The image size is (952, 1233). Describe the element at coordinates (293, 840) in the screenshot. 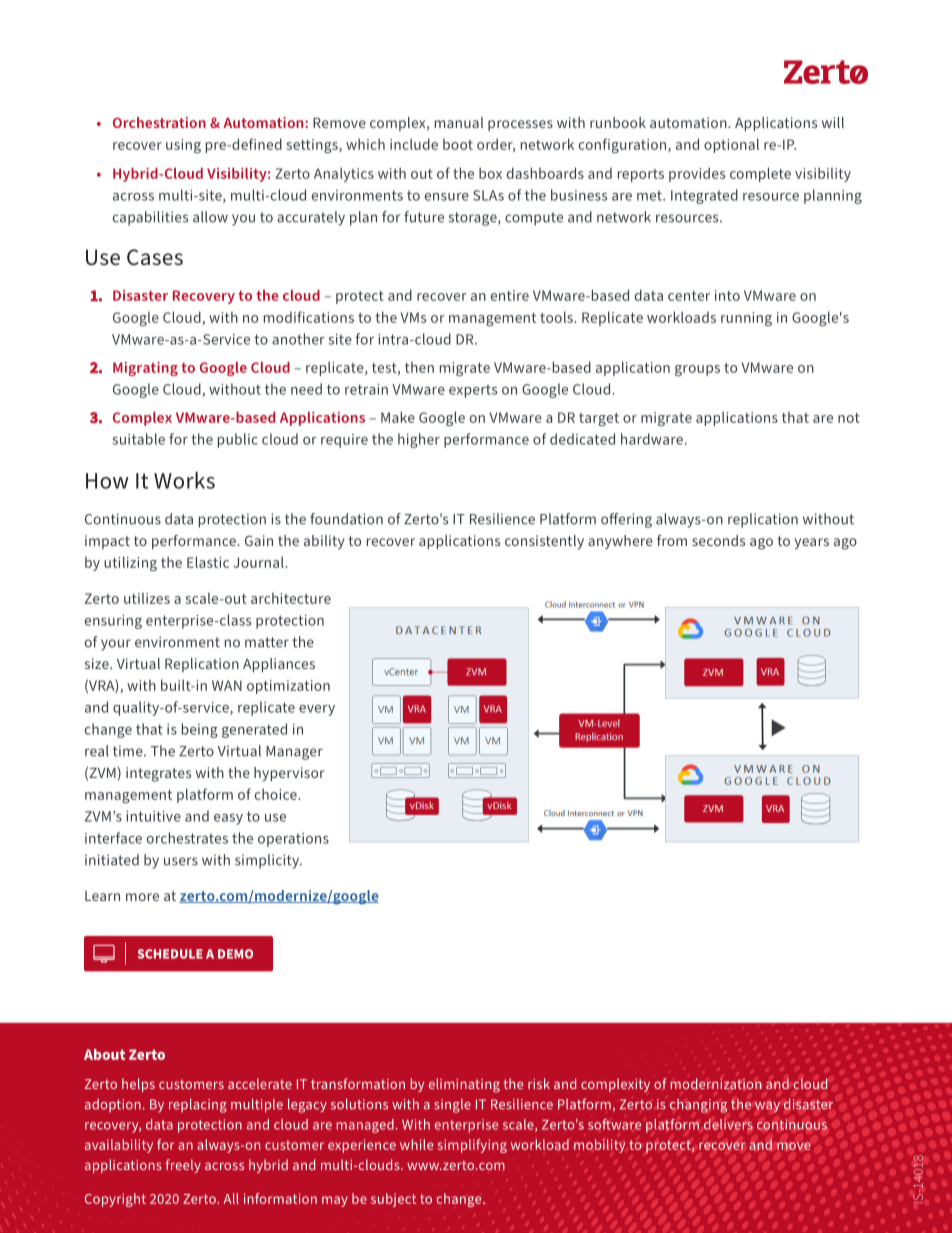

I see `operations` at that location.
